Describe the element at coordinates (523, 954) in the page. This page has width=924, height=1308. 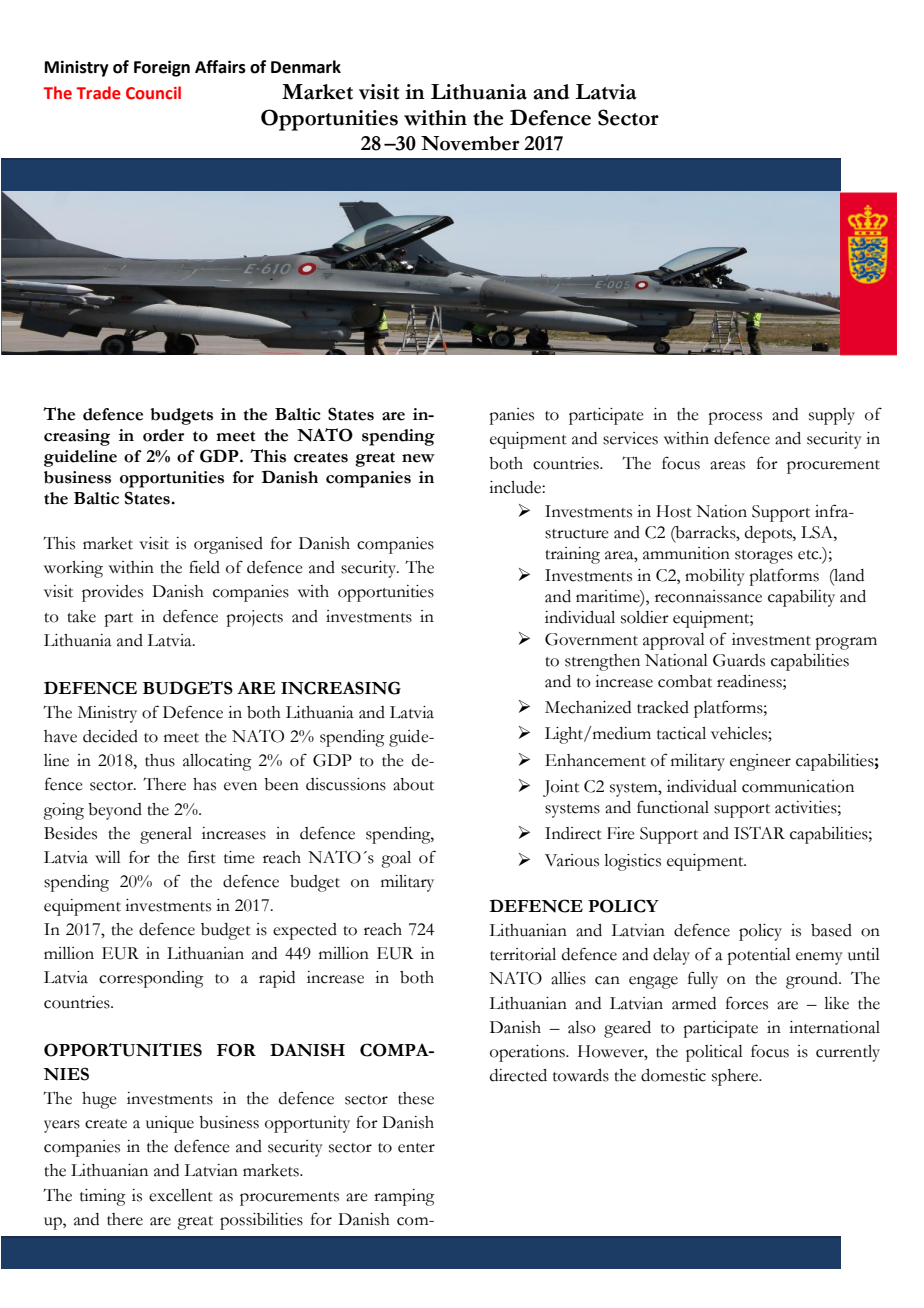
I see `territorial` at that location.
